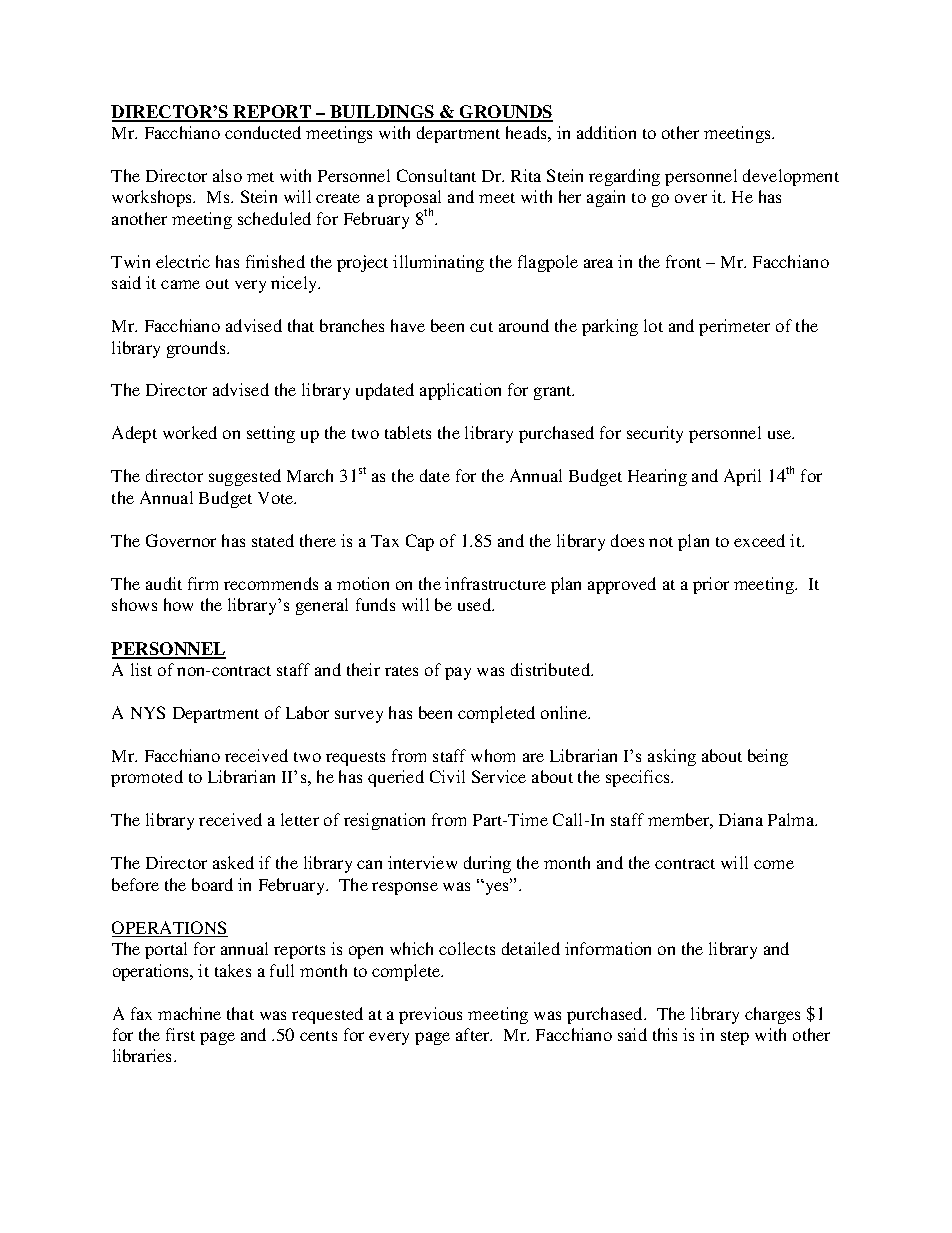 The width and height of the document is (952, 1233). What do you see at coordinates (655, 434) in the document?
I see `security` at bounding box center [655, 434].
